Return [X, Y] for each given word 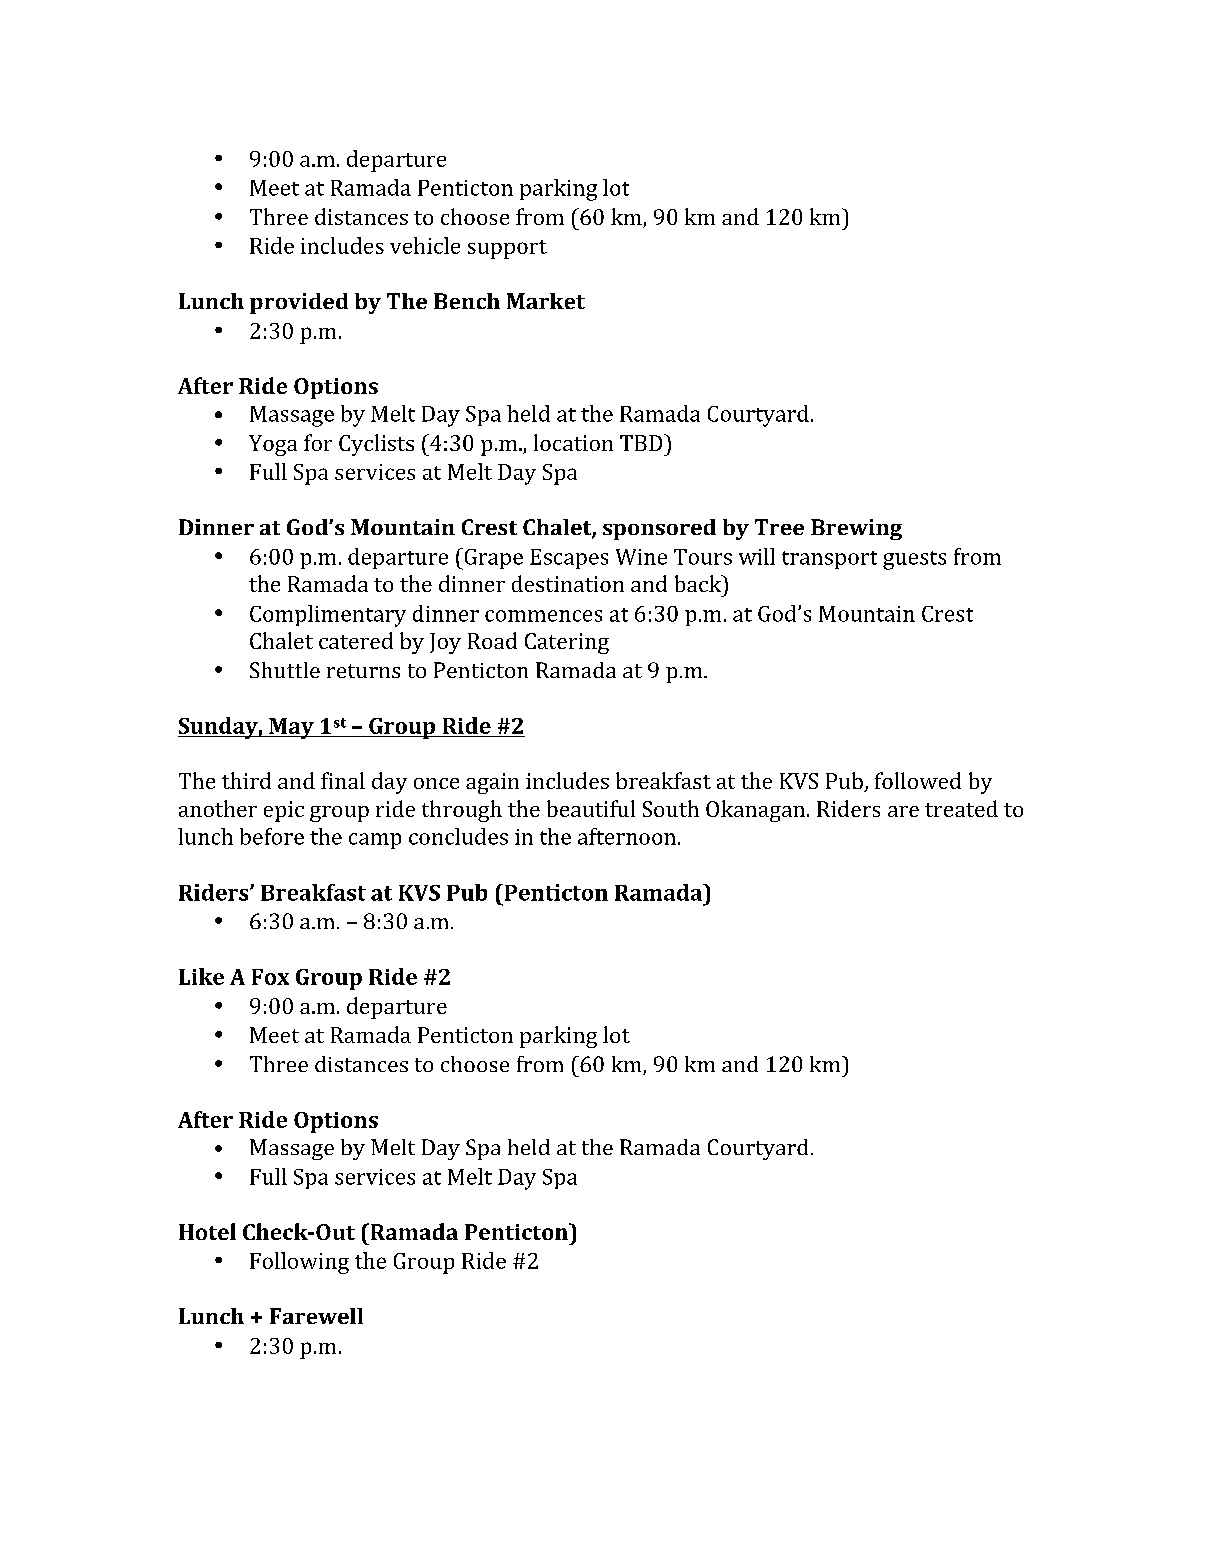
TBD [642, 442]
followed [918, 780]
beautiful [591, 808]
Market [546, 301]
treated [961, 808]
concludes [458, 836]
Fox [270, 977]
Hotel [207, 1231]
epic [284, 811]
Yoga [273, 445]
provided [299, 303]
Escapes [569, 559]
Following [299, 1263]
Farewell [316, 1316]
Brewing [856, 529]
